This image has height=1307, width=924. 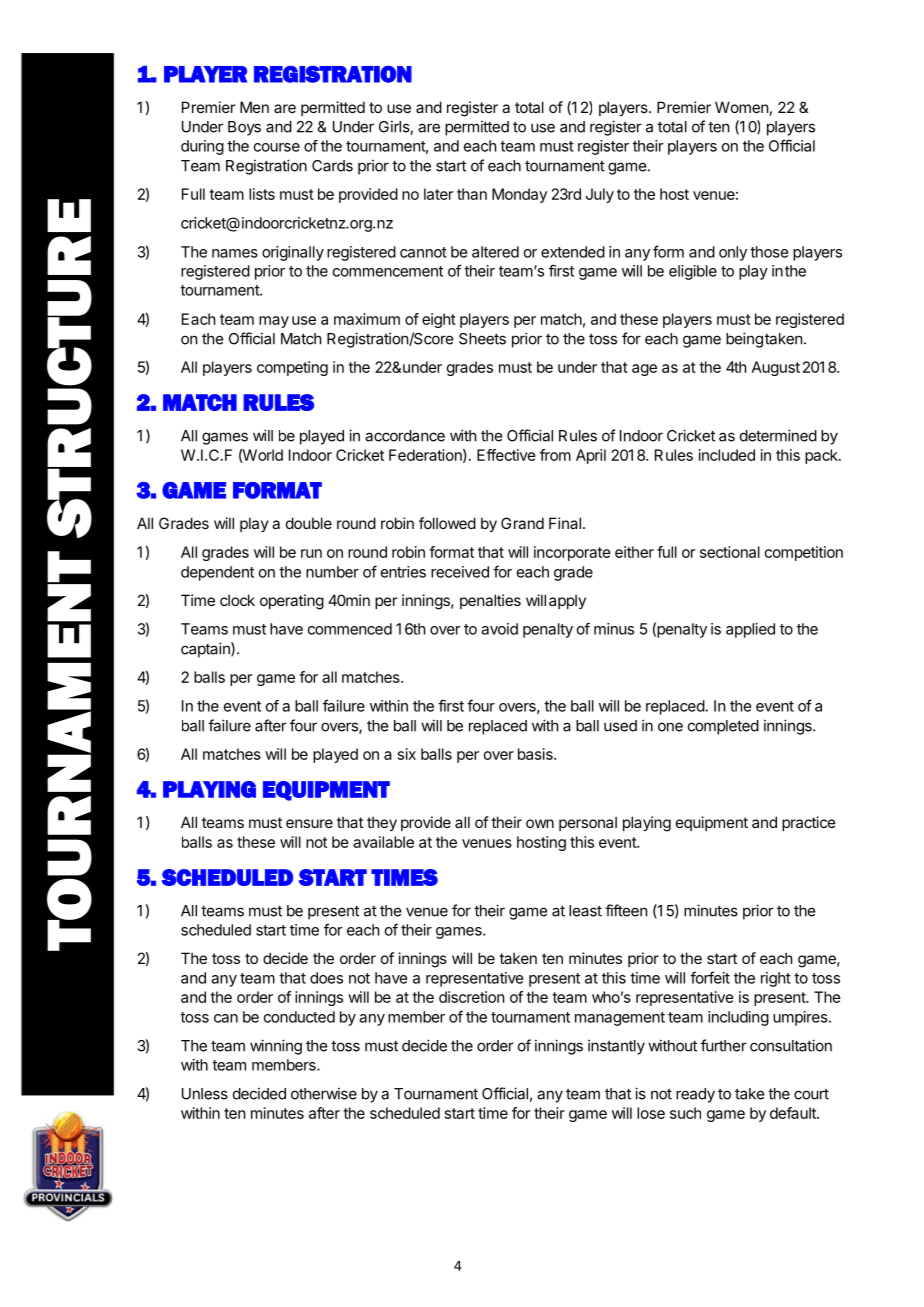 I want to click on penalties, so click(x=490, y=601).
